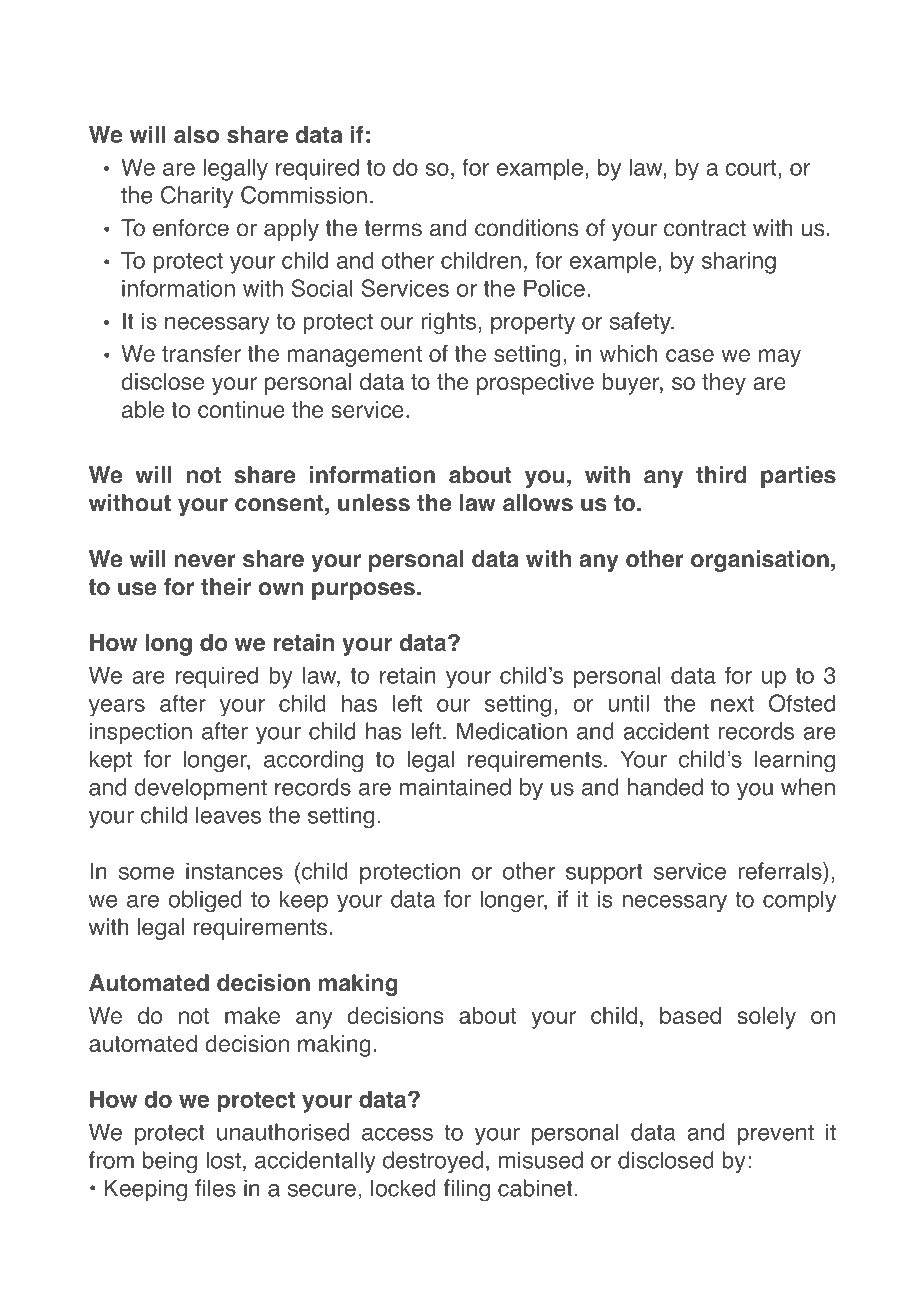  What do you see at coordinates (752, 168) in the image?
I see `court` at bounding box center [752, 168].
